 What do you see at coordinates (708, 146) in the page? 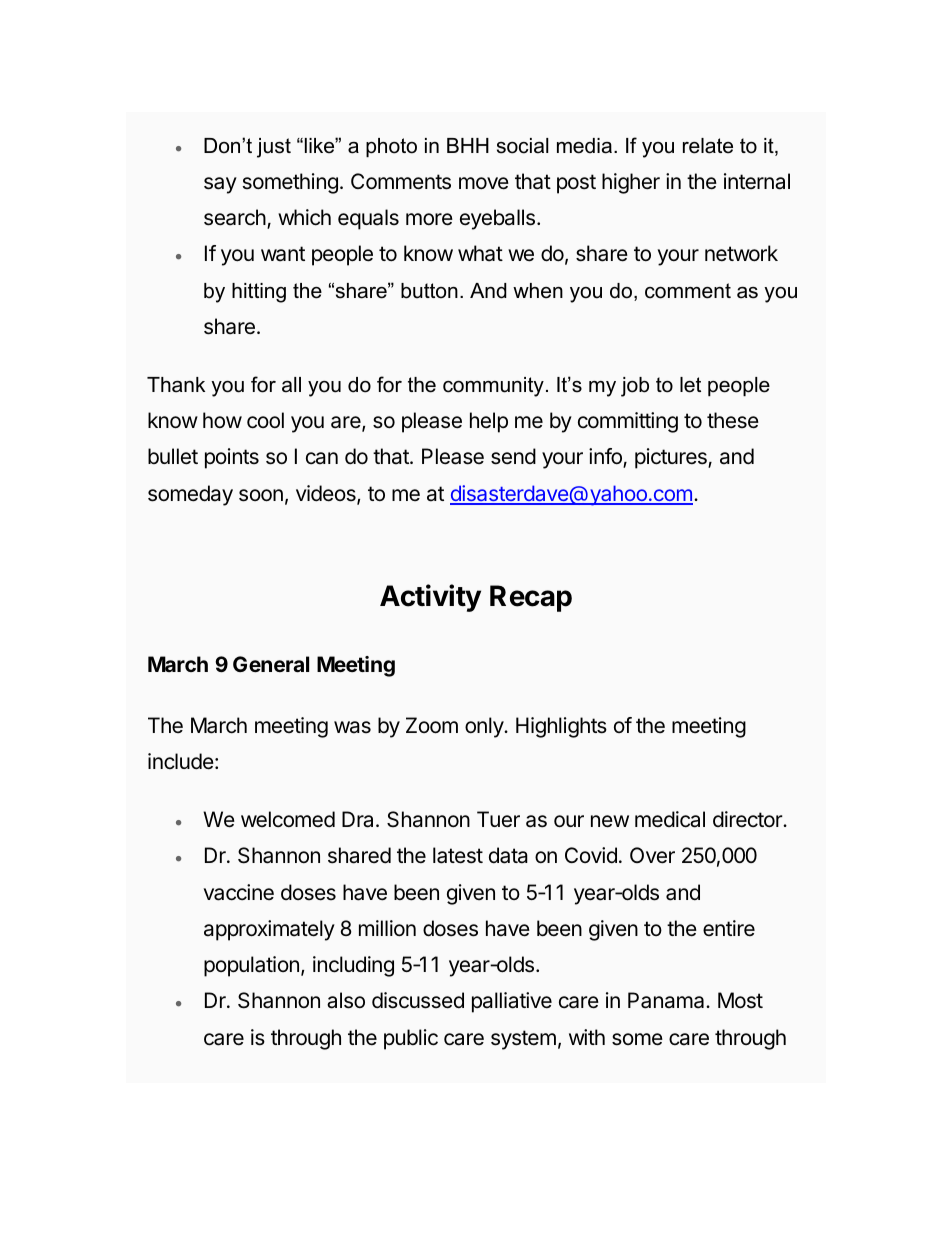
I see `relate` at bounding box center [708, 146].
